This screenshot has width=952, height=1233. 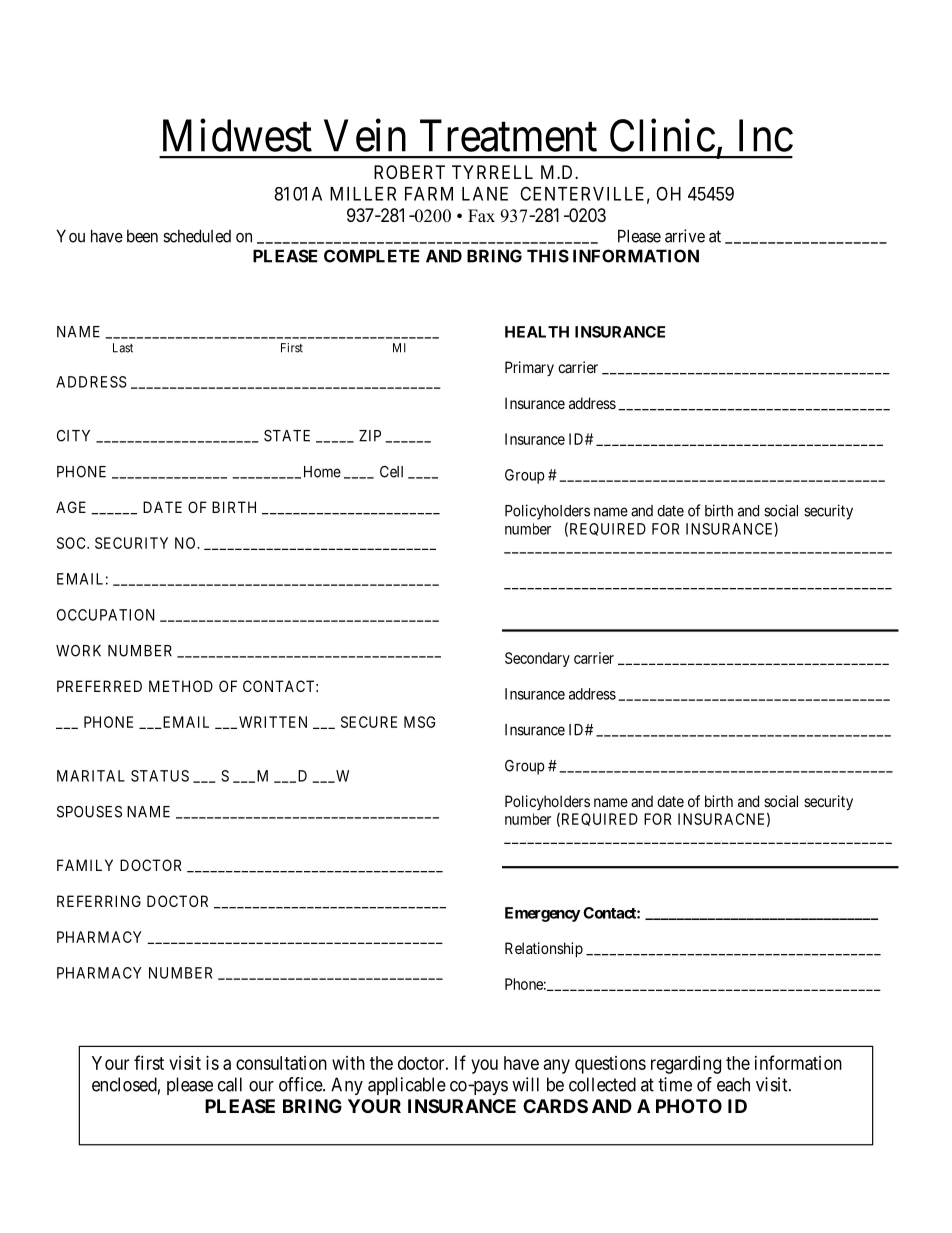 What do you see at coordinates (160, 776) in the screenshot?
I see `STATUS` at bounding box center [160, 776].
